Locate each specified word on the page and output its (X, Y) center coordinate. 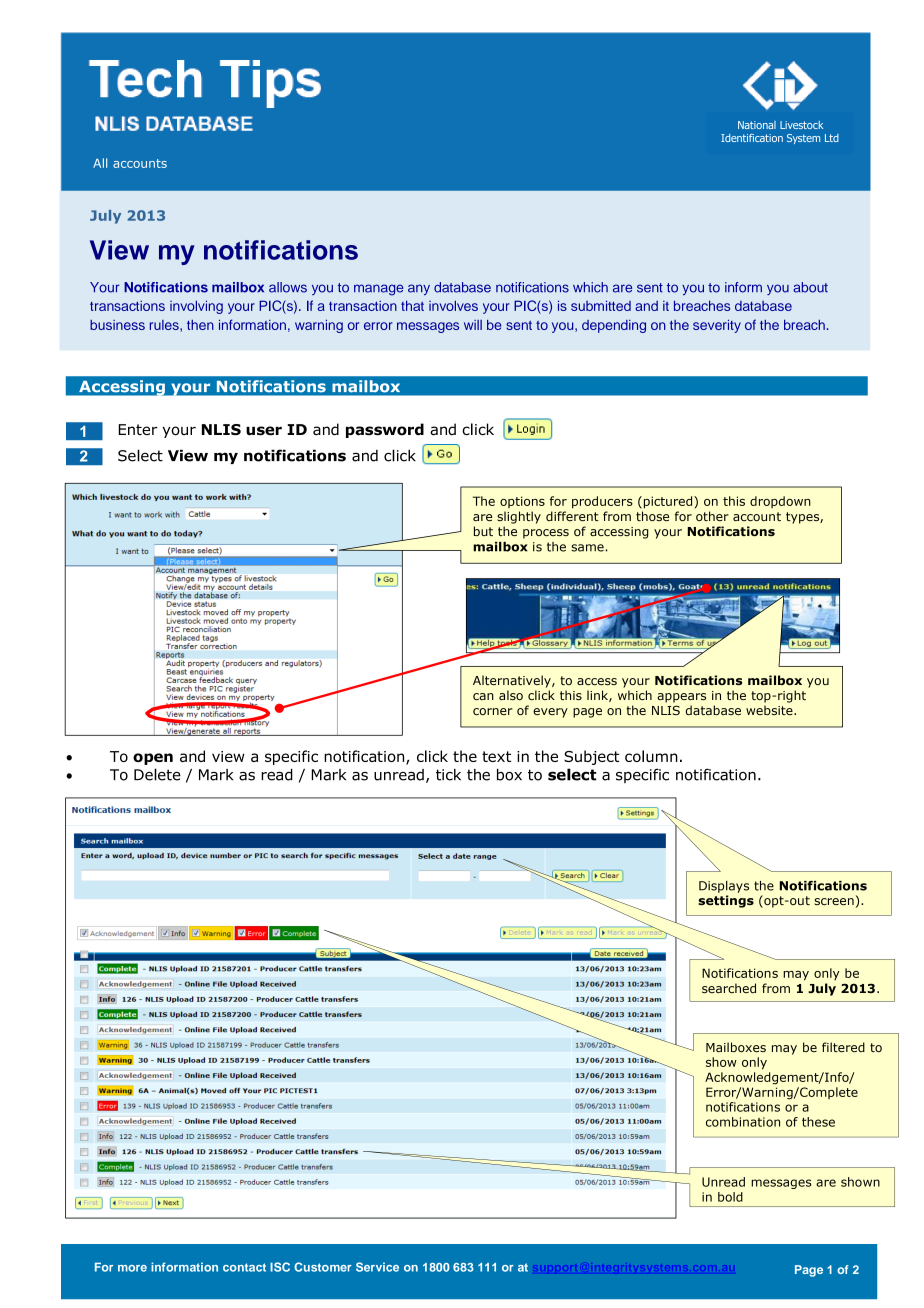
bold (730, 1197)
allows (288, 287)
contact (244, 1267)
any (419, 289)
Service (377, 1267)
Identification (752, 138)
